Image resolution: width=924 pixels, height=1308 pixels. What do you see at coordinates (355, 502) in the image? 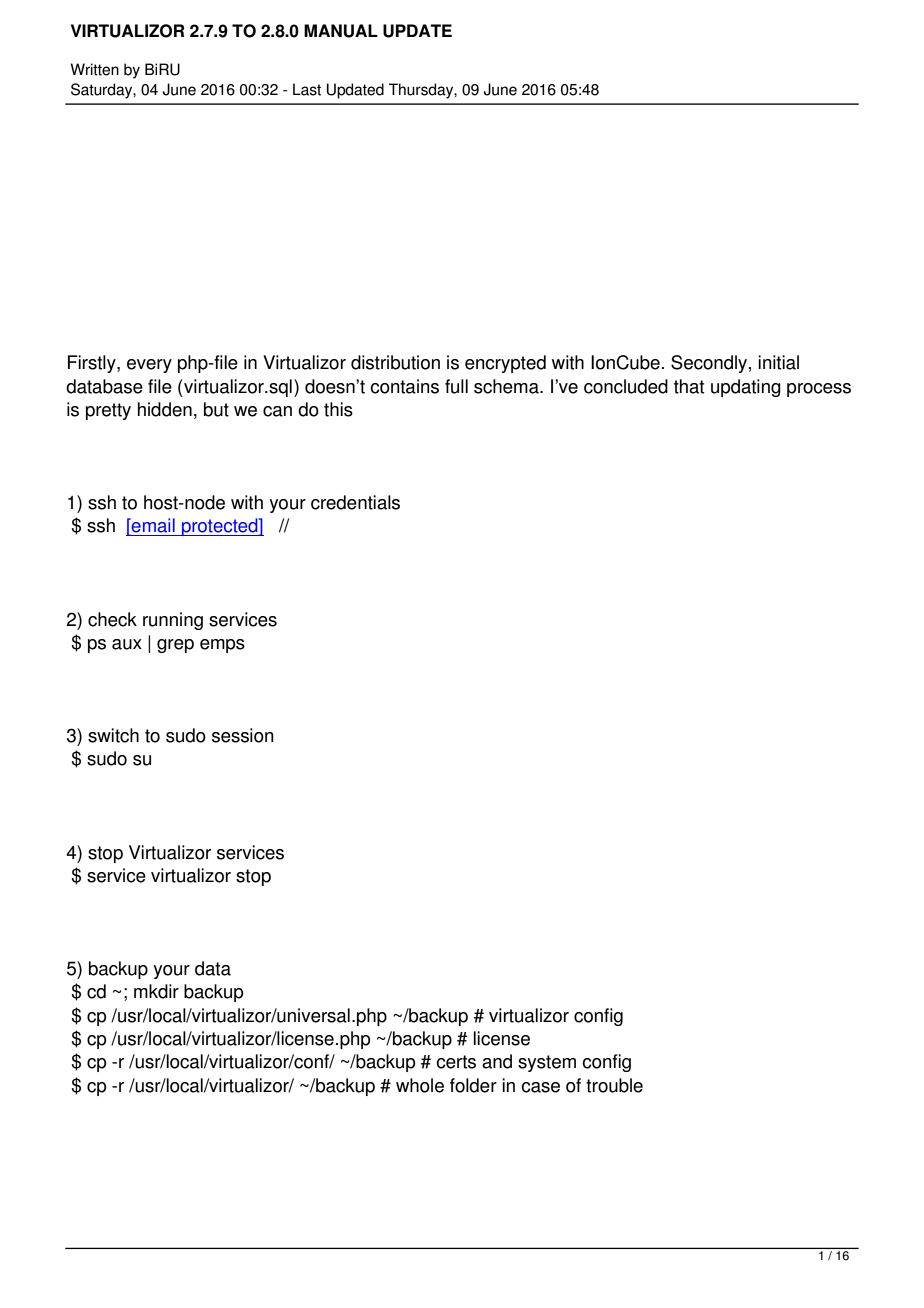
I see `credentials` at bounding box center [355, 502].
